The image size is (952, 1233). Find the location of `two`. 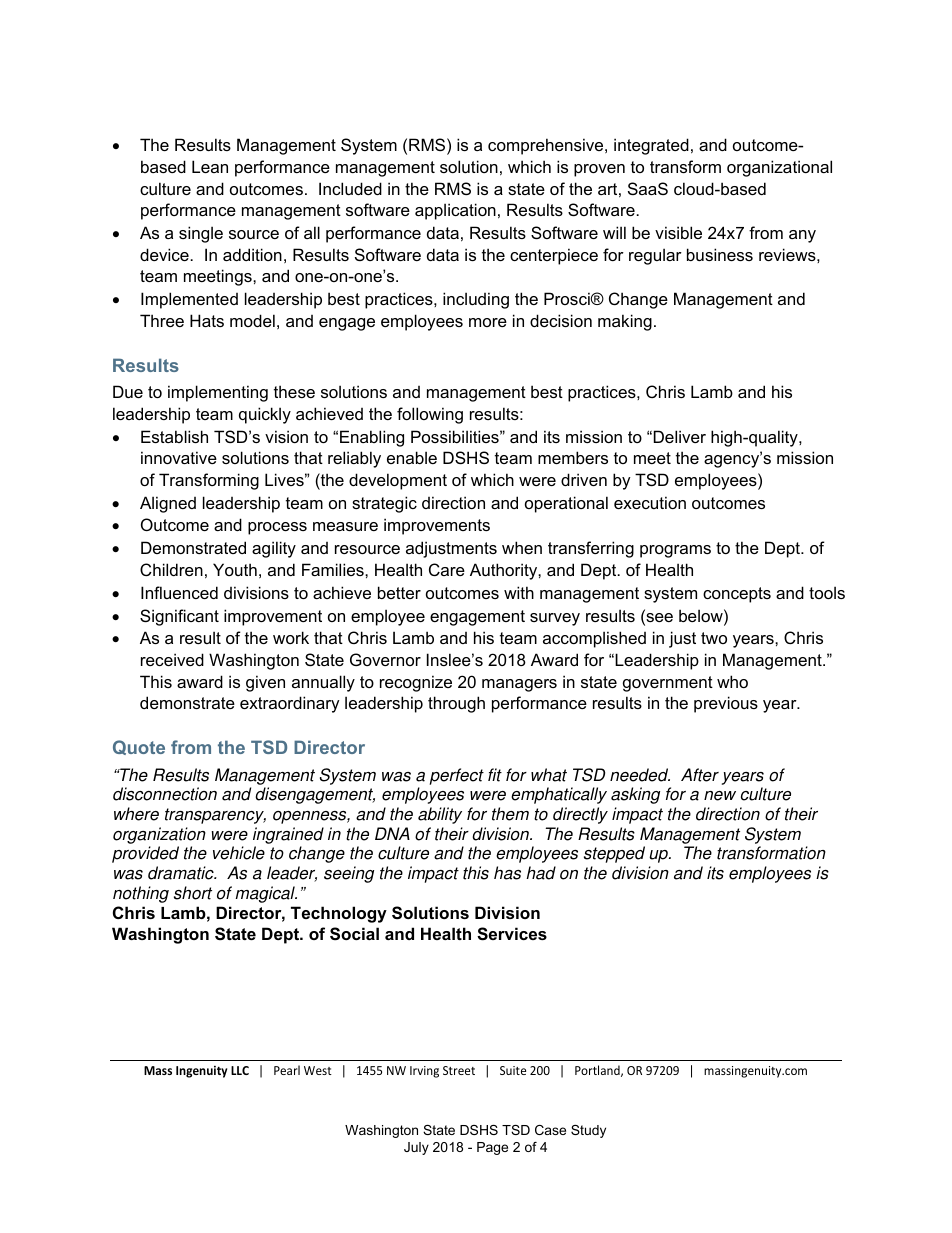

two is located at coordinates (714, 638).
